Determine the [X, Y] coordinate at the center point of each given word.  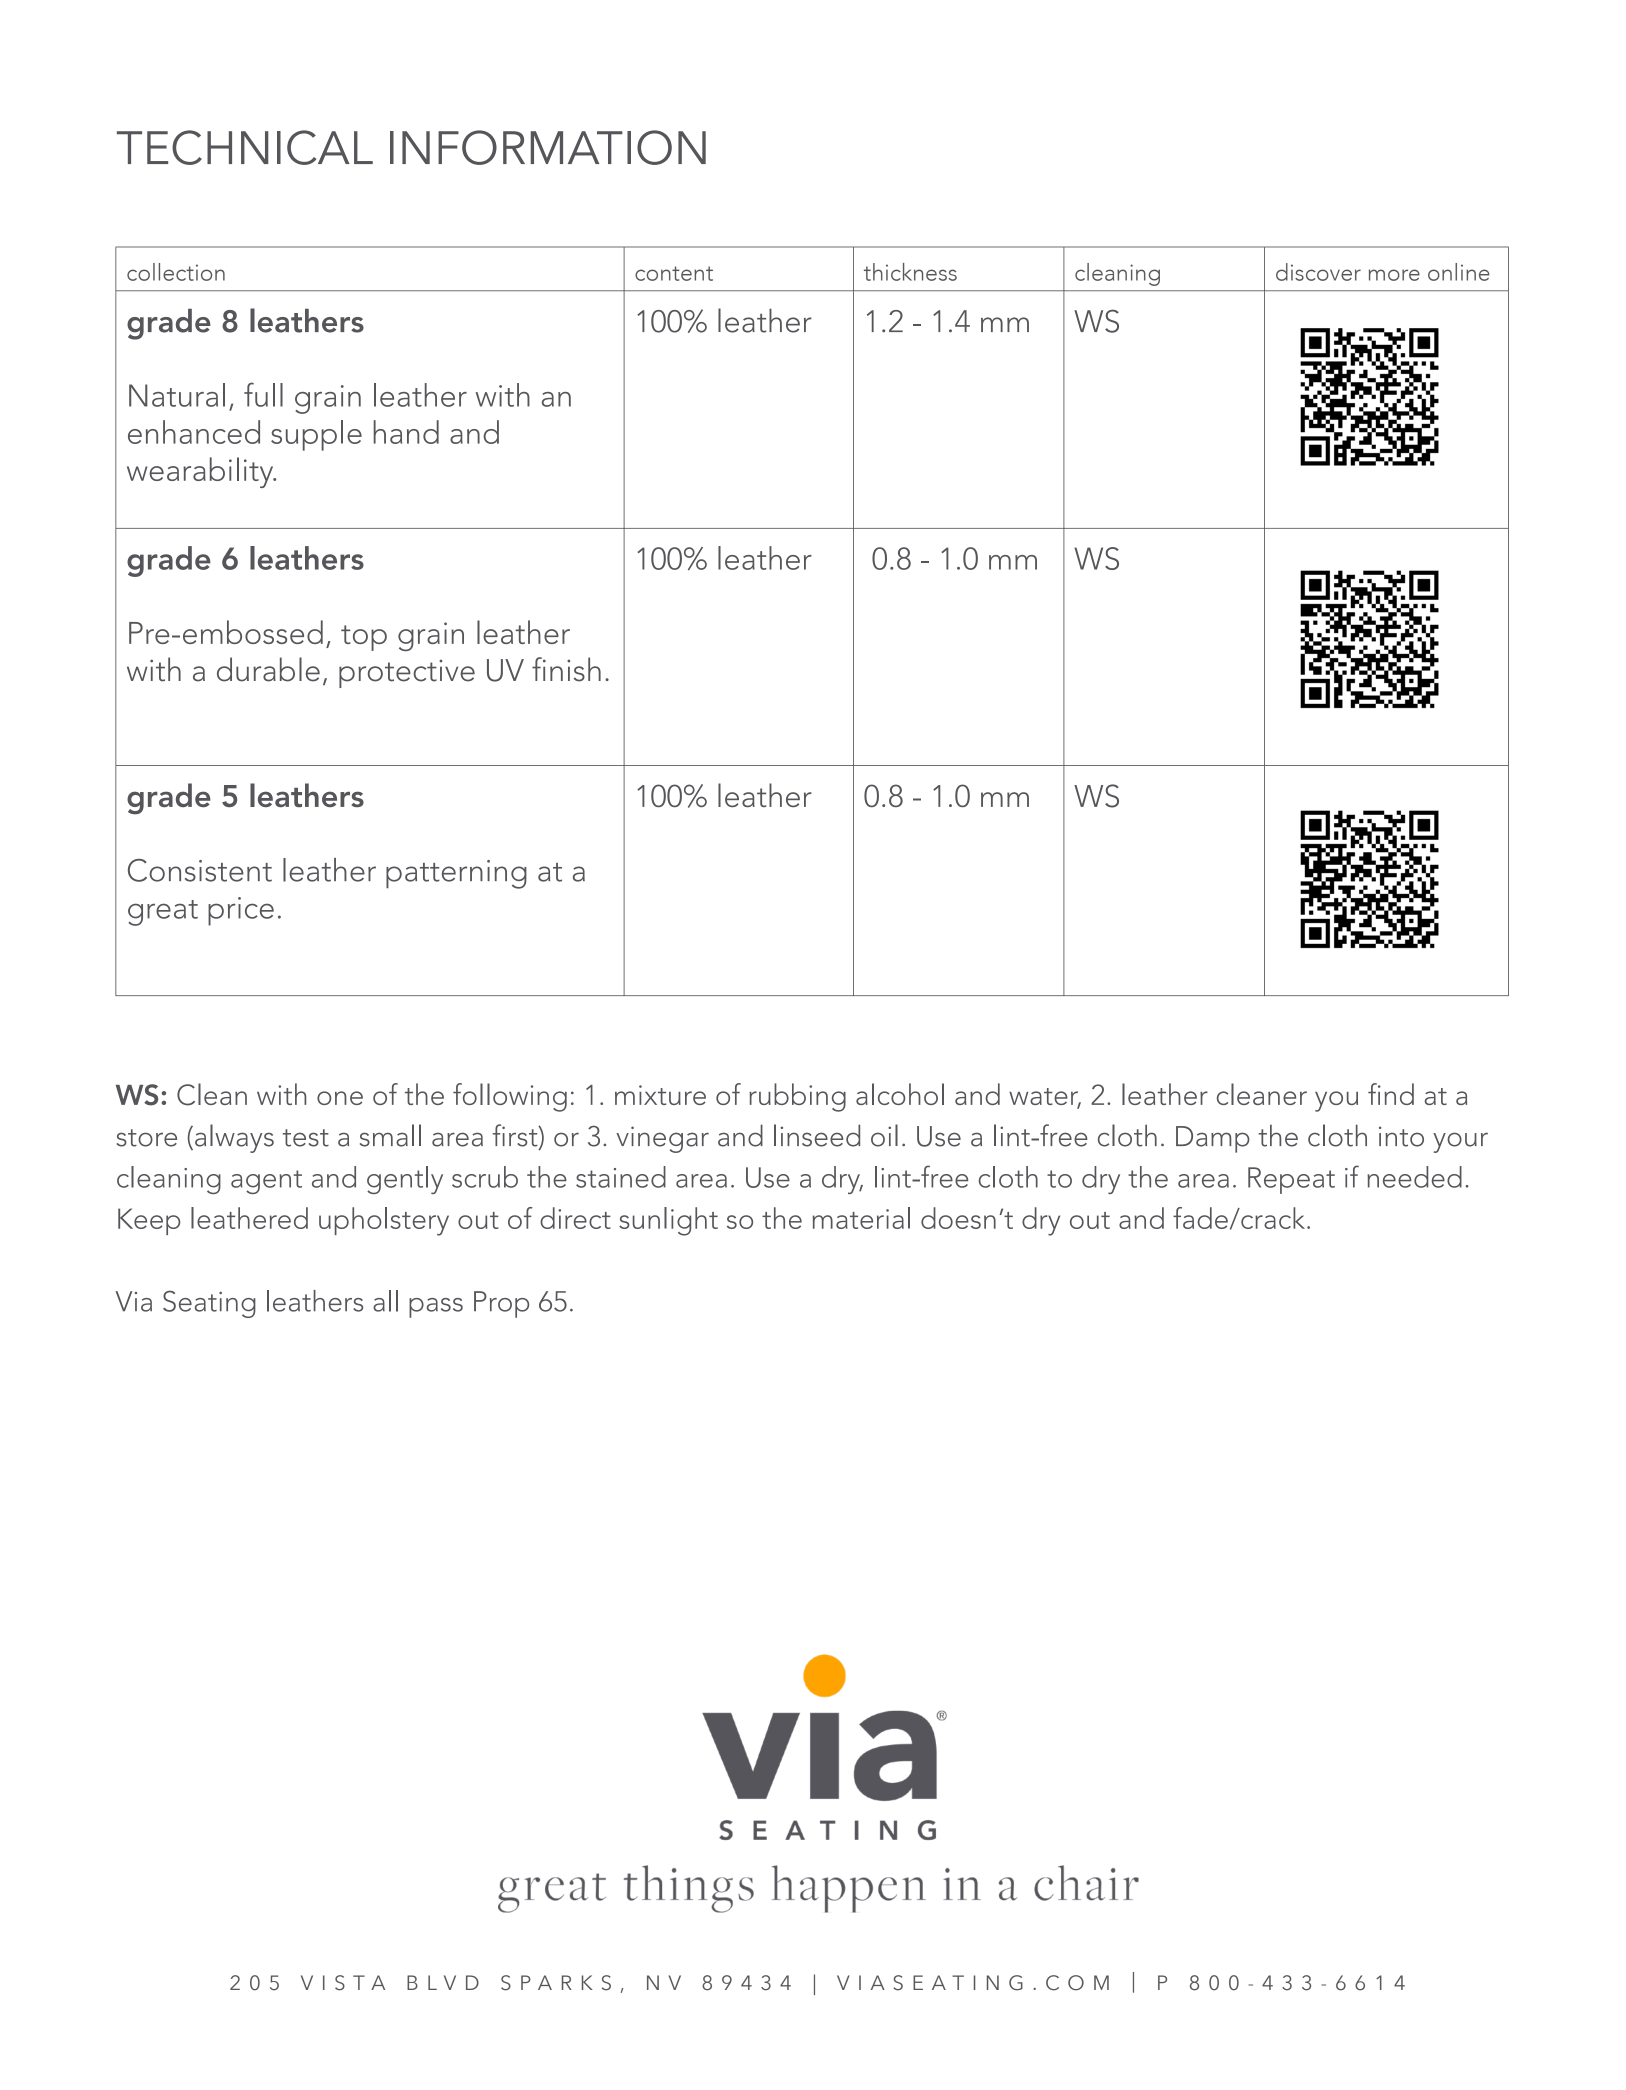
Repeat [1291, 1180]
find [1391, 1094]
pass [436, 1308]
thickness [910, 272]
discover [1318, 272]
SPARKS [556, 1983]
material [861, 1218]
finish [566, 669]
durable [268, 669]
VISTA [343, 1983]
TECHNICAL [245, 147]
